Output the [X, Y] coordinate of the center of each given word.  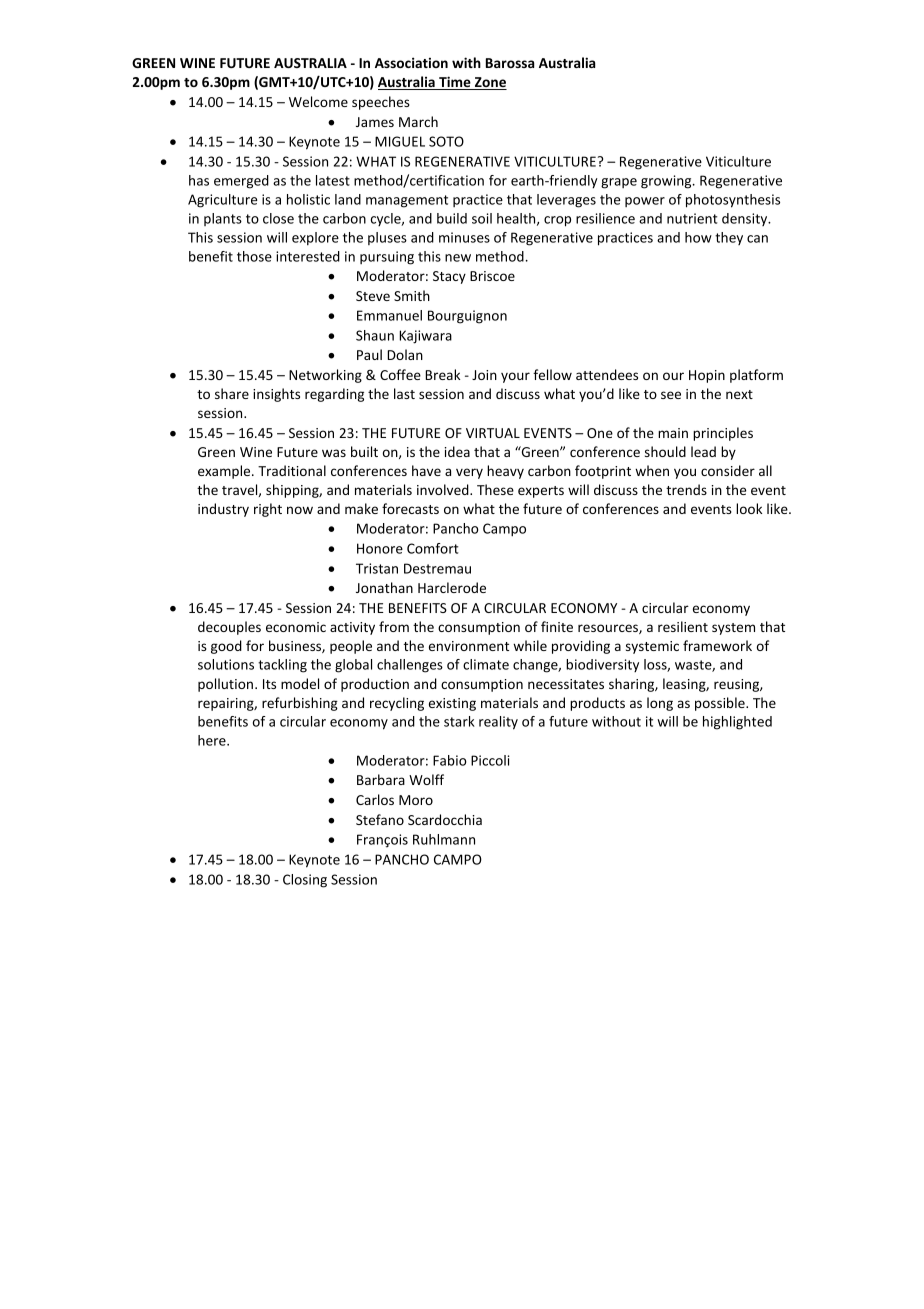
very [469, 473]
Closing [305, 881]
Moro [416, 800]
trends [686, 489]
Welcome [318, 101]
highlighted [737, 723]
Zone [490, 83]
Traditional [292, 470]
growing [667, 182]
